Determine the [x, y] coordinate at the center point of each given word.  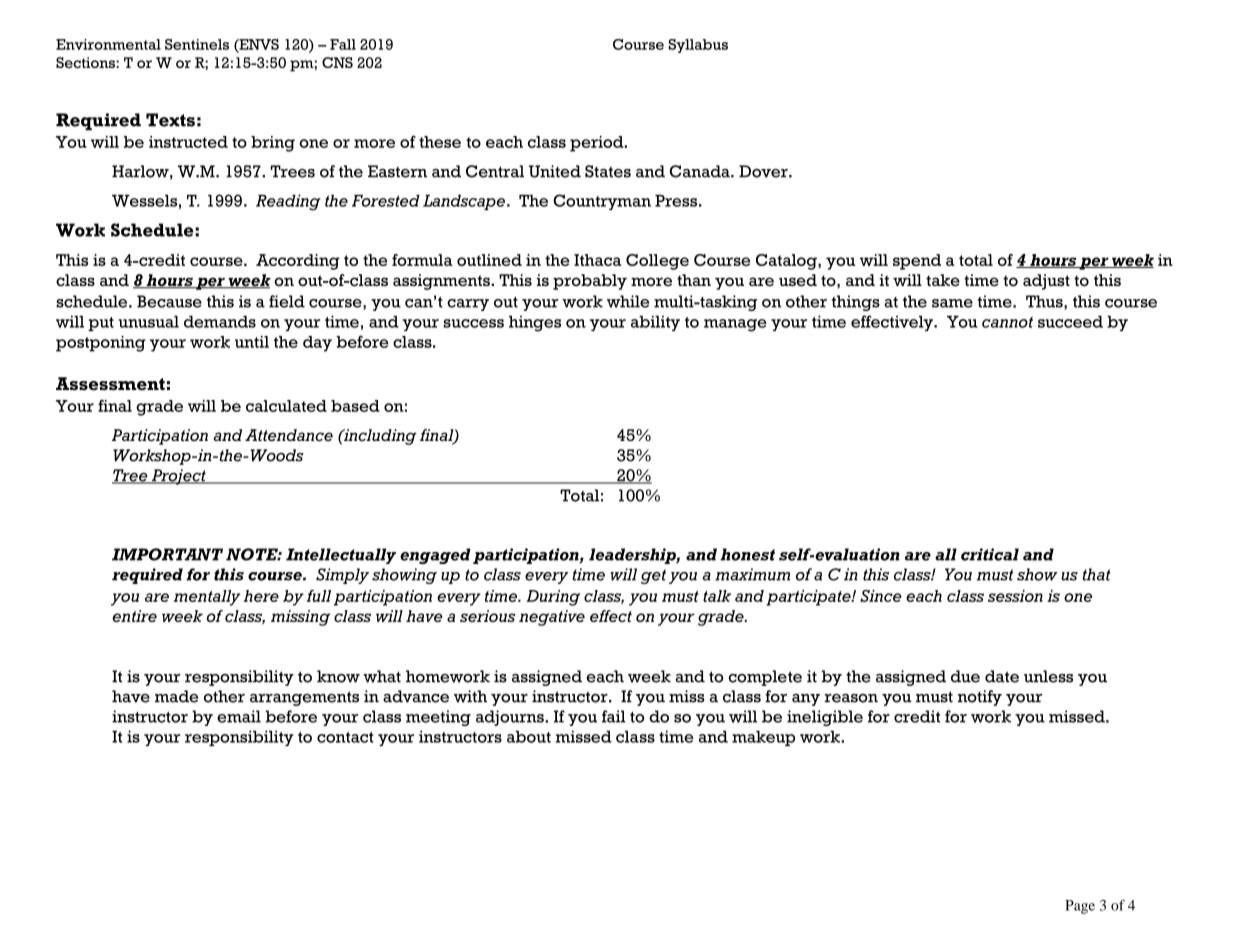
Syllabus [698, 46]
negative [552, 618]
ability [655, 323]
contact [345, 737]
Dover [764, 171]
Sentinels [197, 44]
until [252, 342]
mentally [207, 598]
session [1015, 596]
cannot [1007, 322]
